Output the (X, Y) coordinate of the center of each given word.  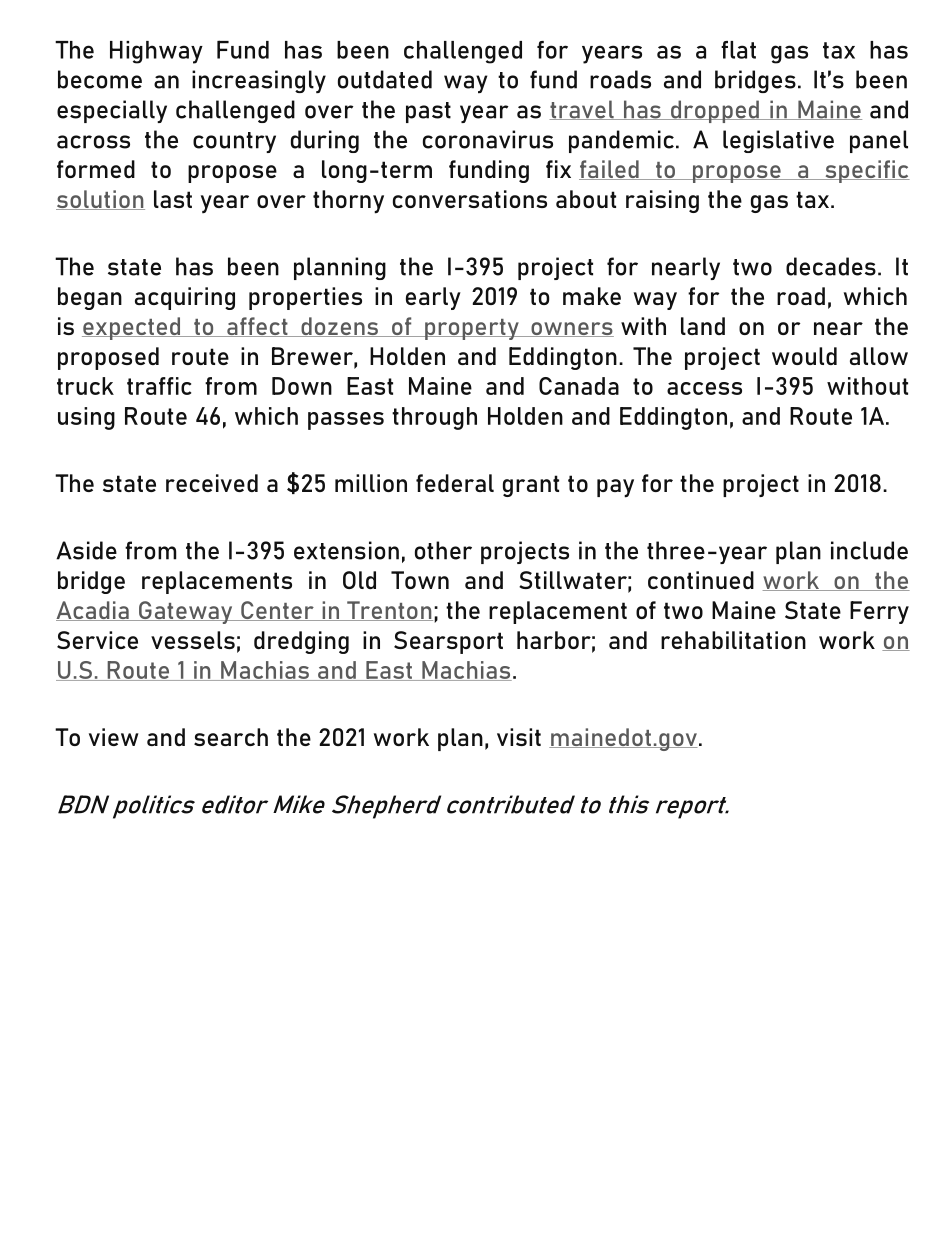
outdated (385, 79)
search (231, 737)
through (434, 418)
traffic (159, 386)
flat (738, 50)
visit (519, 737)
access (704, 388)
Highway (156, 52)
